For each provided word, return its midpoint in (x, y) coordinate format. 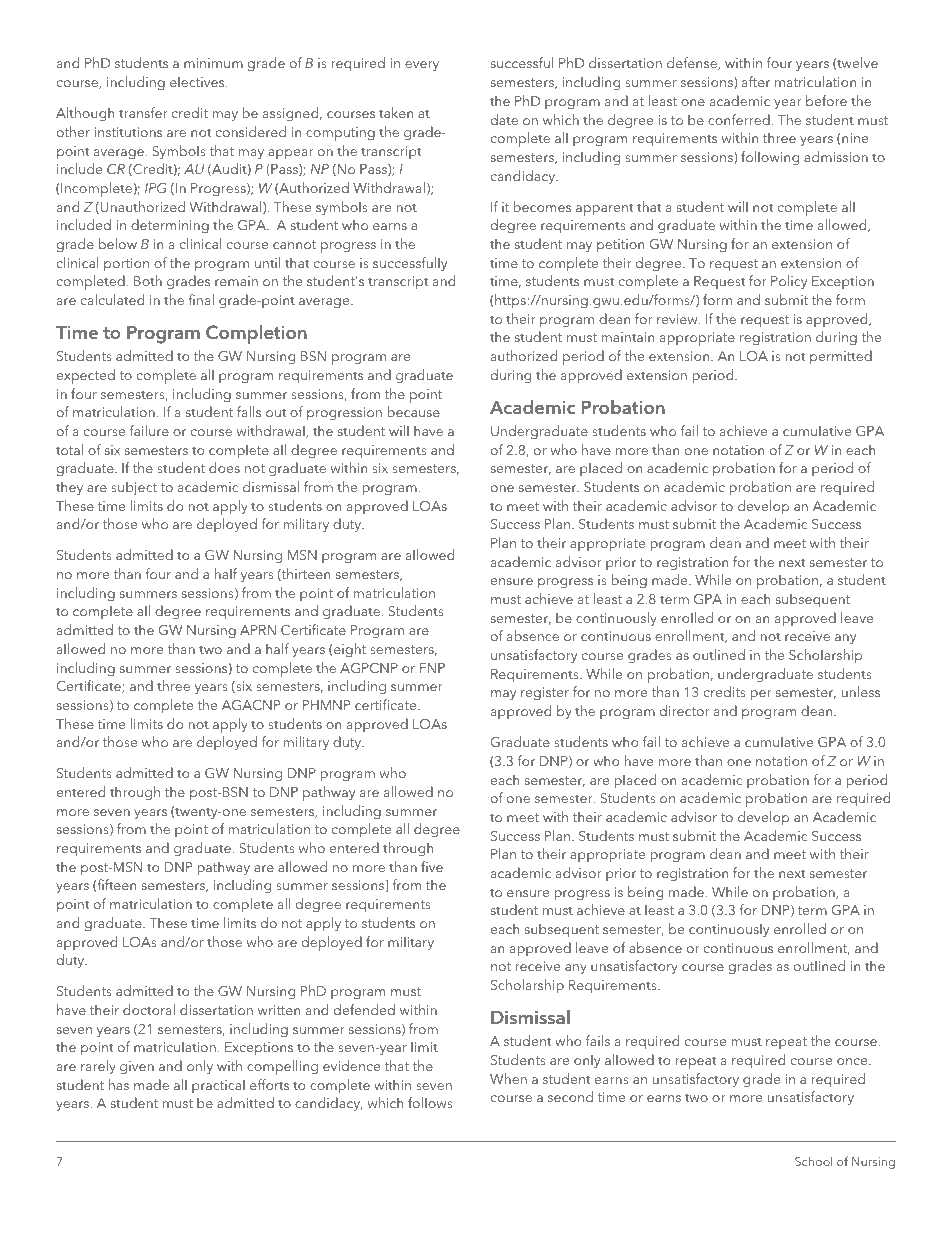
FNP (432, 668)
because (414, 411)
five (432, 866)
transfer (143, 112)
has (119, 1084)
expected (86, 376)
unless (860, 691)
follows (430, 1102)
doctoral (149, 1009)
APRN (258, 630)
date (504, 119)
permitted (841, 357)
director (685, 710)
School (813, 1161)
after (756, 81)
